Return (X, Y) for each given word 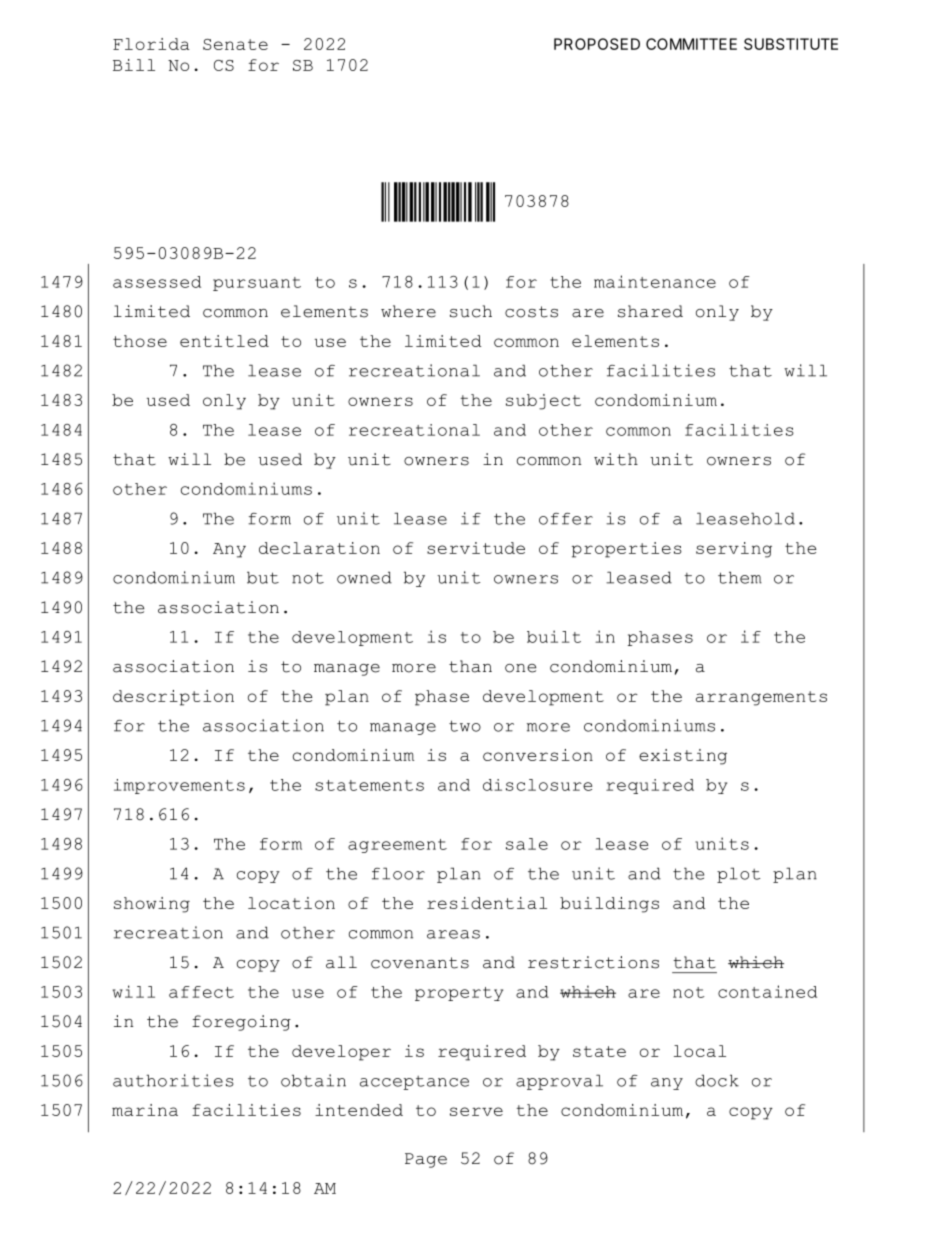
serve (476, 1111)
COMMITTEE (691, 44)
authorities (173, 1080)
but (263, 577)
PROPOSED (597, 44)
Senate (235, 44)
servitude (476, 548)
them (740, 577)
